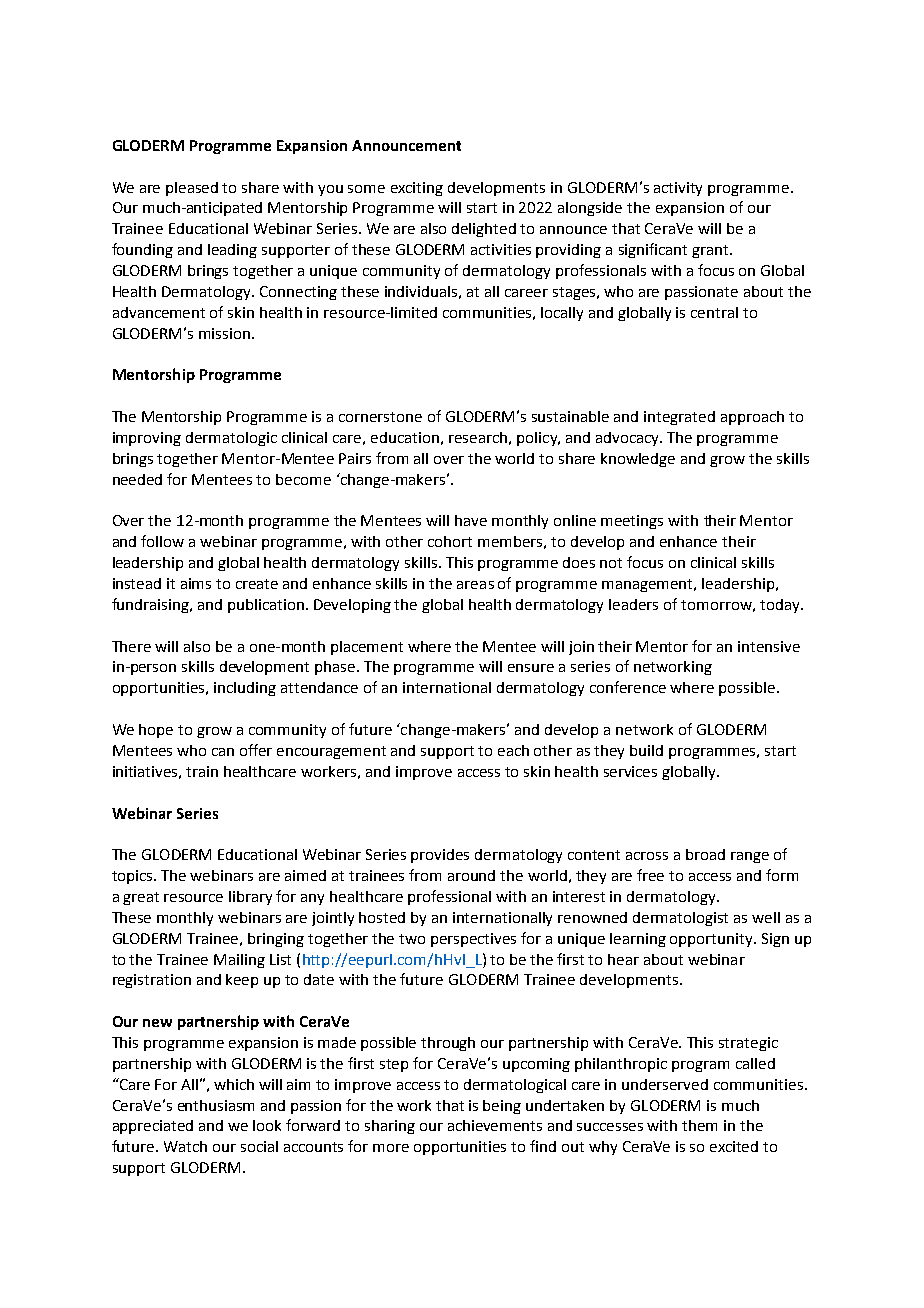 This document has width=924, height=1308. What do you see at coordinates (531, 668) in the document?
I see `ensure` at bounding box center [531, 668].
